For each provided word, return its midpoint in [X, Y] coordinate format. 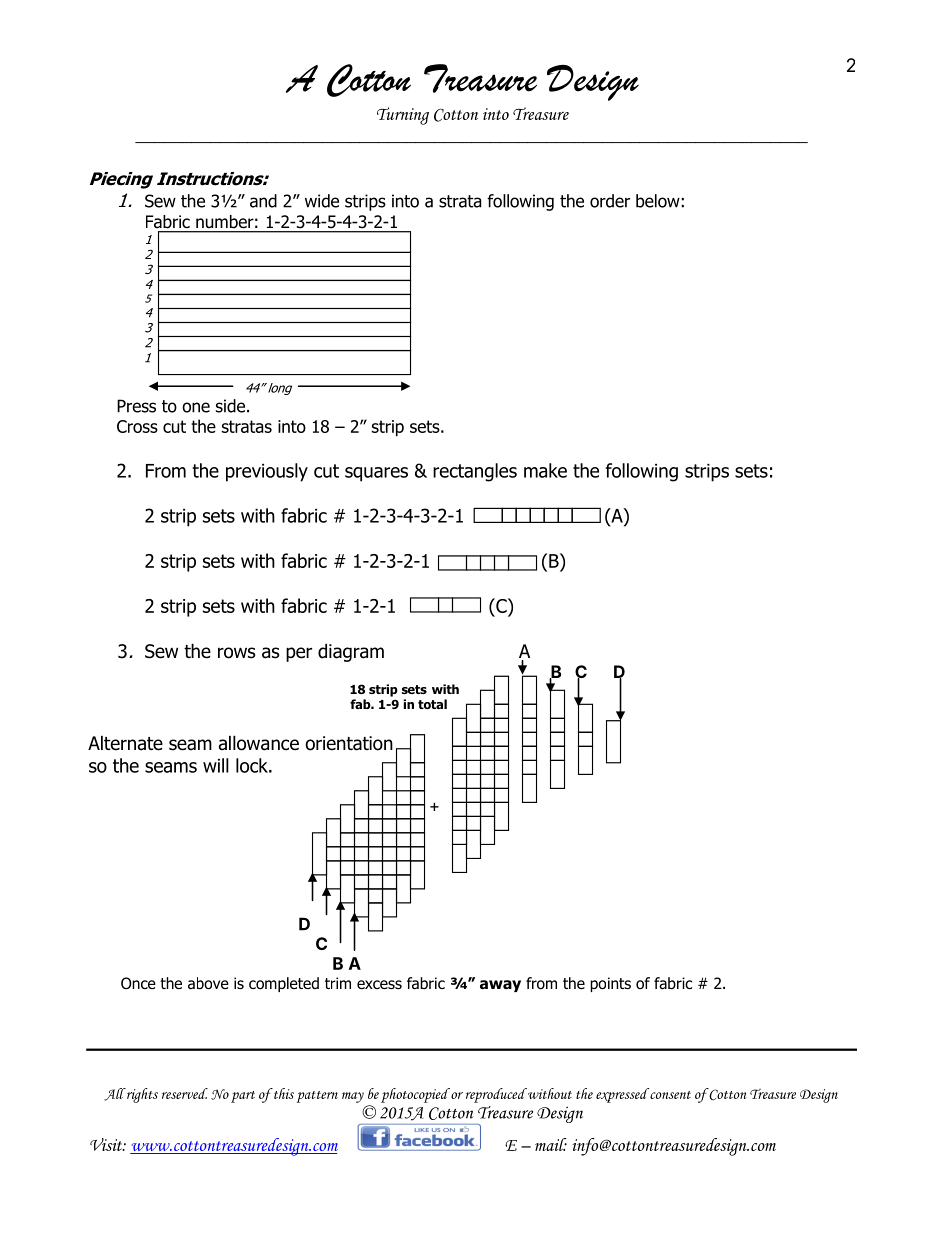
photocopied [415, 1095]
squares [376, 474]
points [610, 984]
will [216, 765]
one [196, 407]
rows [236, 653]
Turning [403, 116]
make [545, 470]
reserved [185, 1093]
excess [379, 984]
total [432, 704]
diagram [351, 652]
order [610, 201]
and [263, 201]
